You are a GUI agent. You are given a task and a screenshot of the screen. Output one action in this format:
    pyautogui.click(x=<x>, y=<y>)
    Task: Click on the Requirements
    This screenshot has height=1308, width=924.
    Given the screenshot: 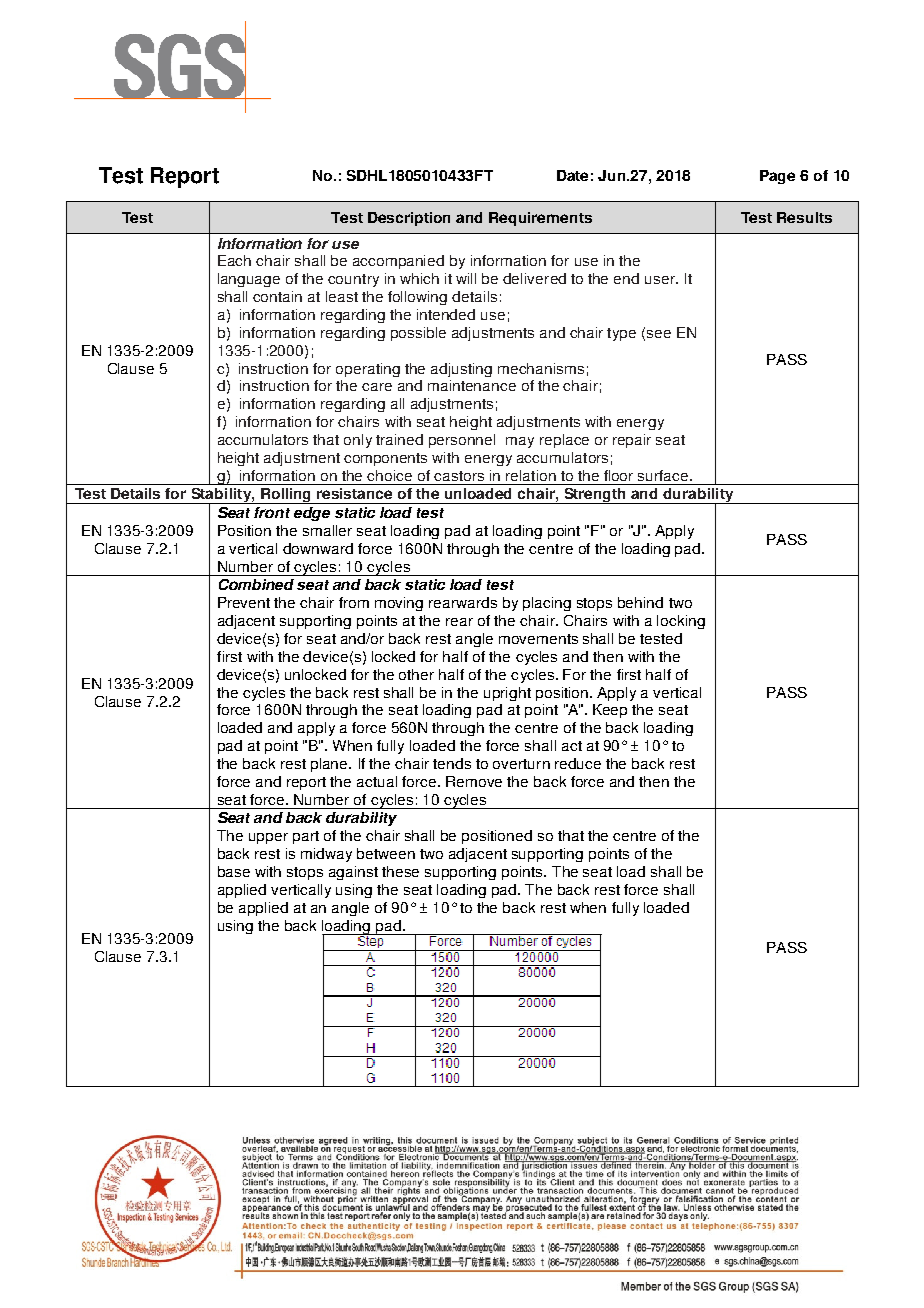 What is the action you would take?
    pyautogui.click(x=540, y=219)
